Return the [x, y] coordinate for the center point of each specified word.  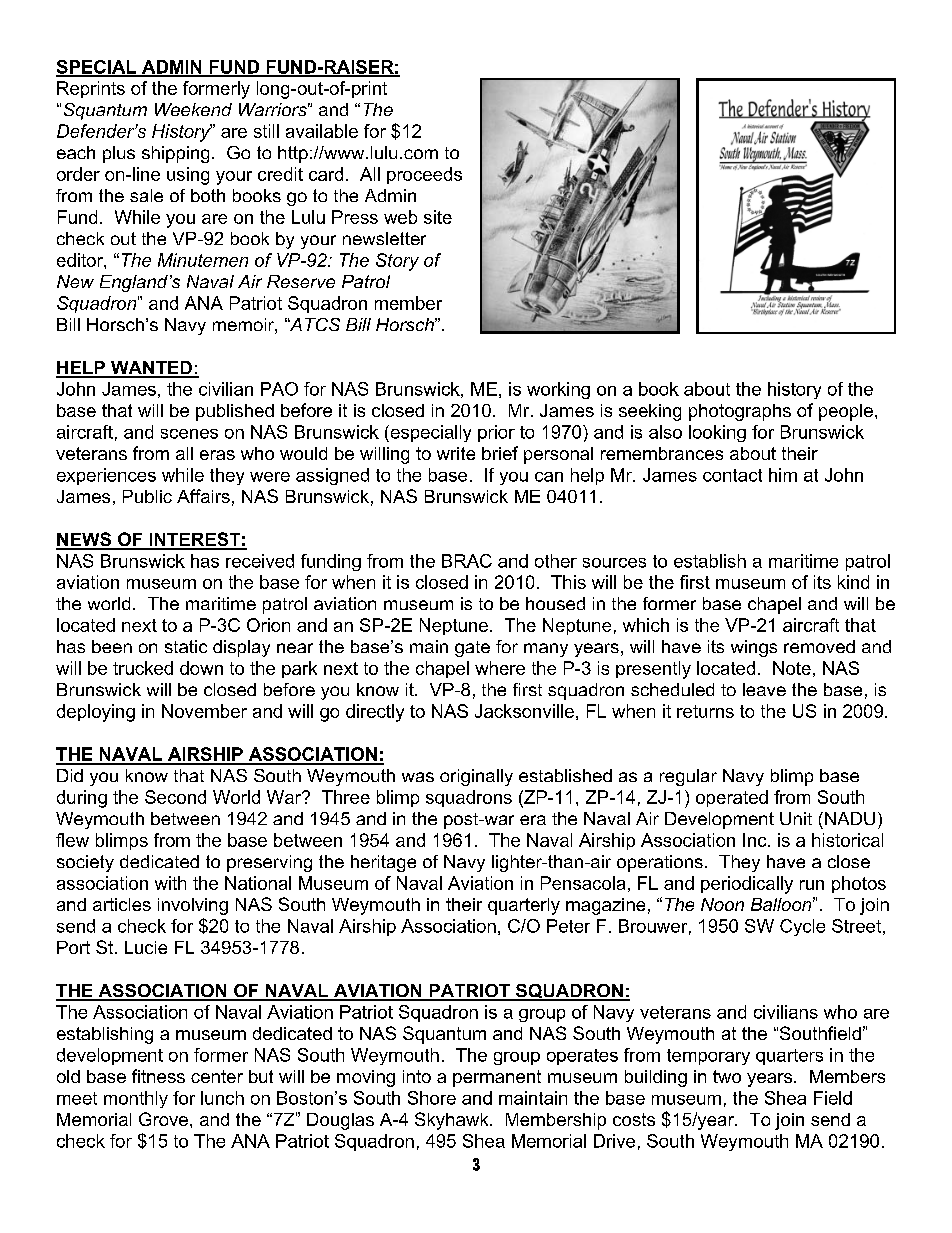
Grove [163, 1119]
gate [472, 649]
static [186, 646]
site [438, 217]
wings [754, 648]
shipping [175, 154]
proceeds [424, 175]
